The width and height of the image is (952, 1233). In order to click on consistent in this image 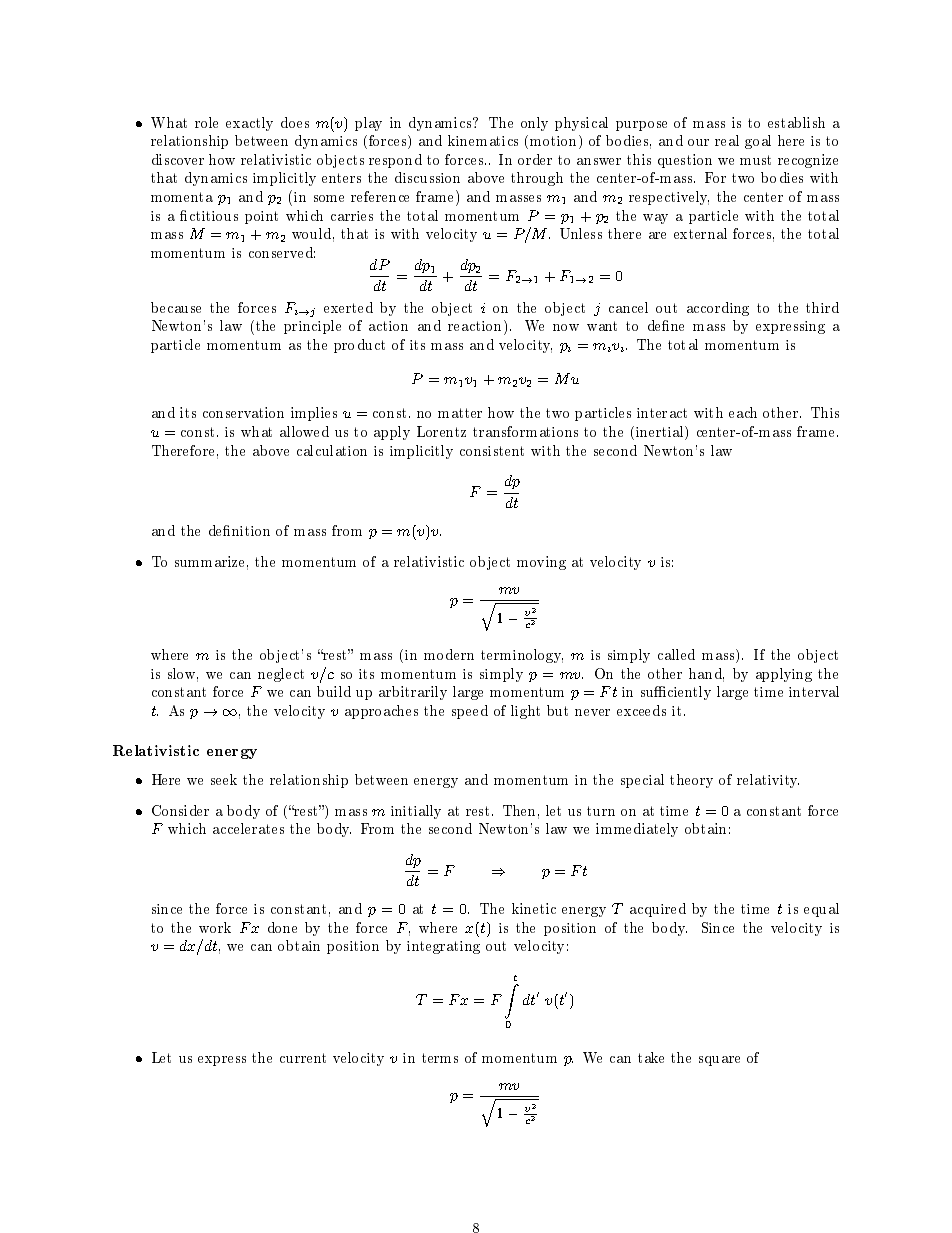, I will do `click(492, 451)`.
